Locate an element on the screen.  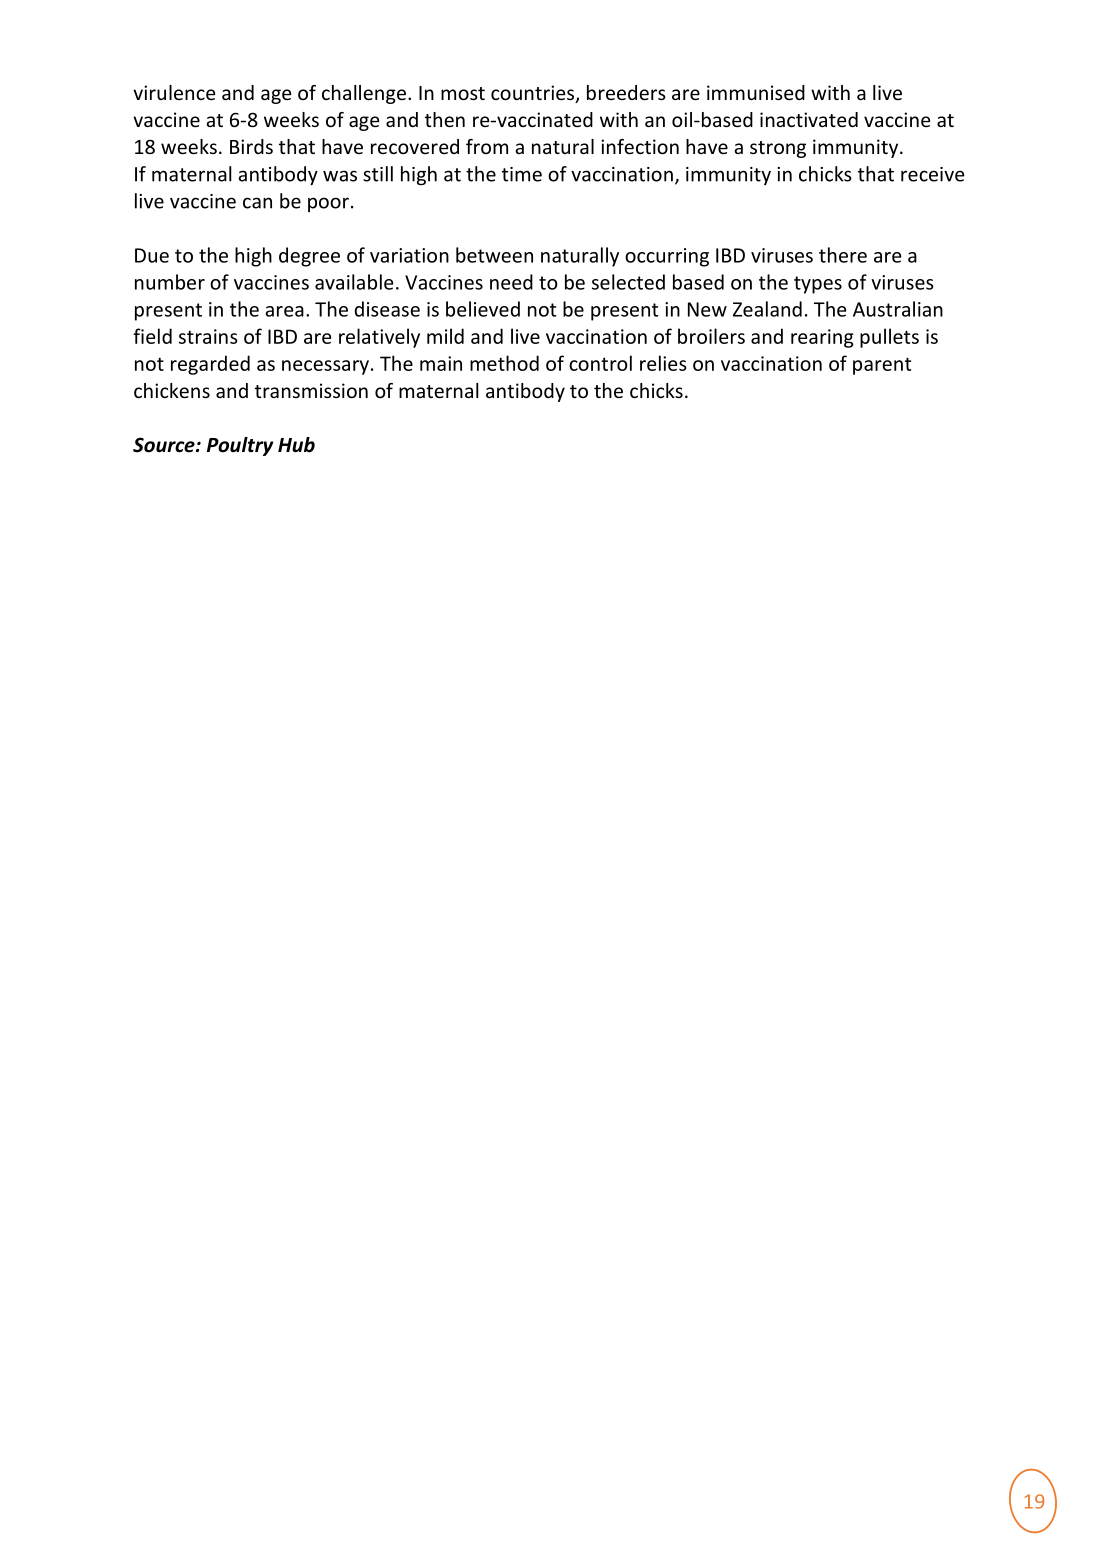
transmission is located at coordinates (311, 390).
